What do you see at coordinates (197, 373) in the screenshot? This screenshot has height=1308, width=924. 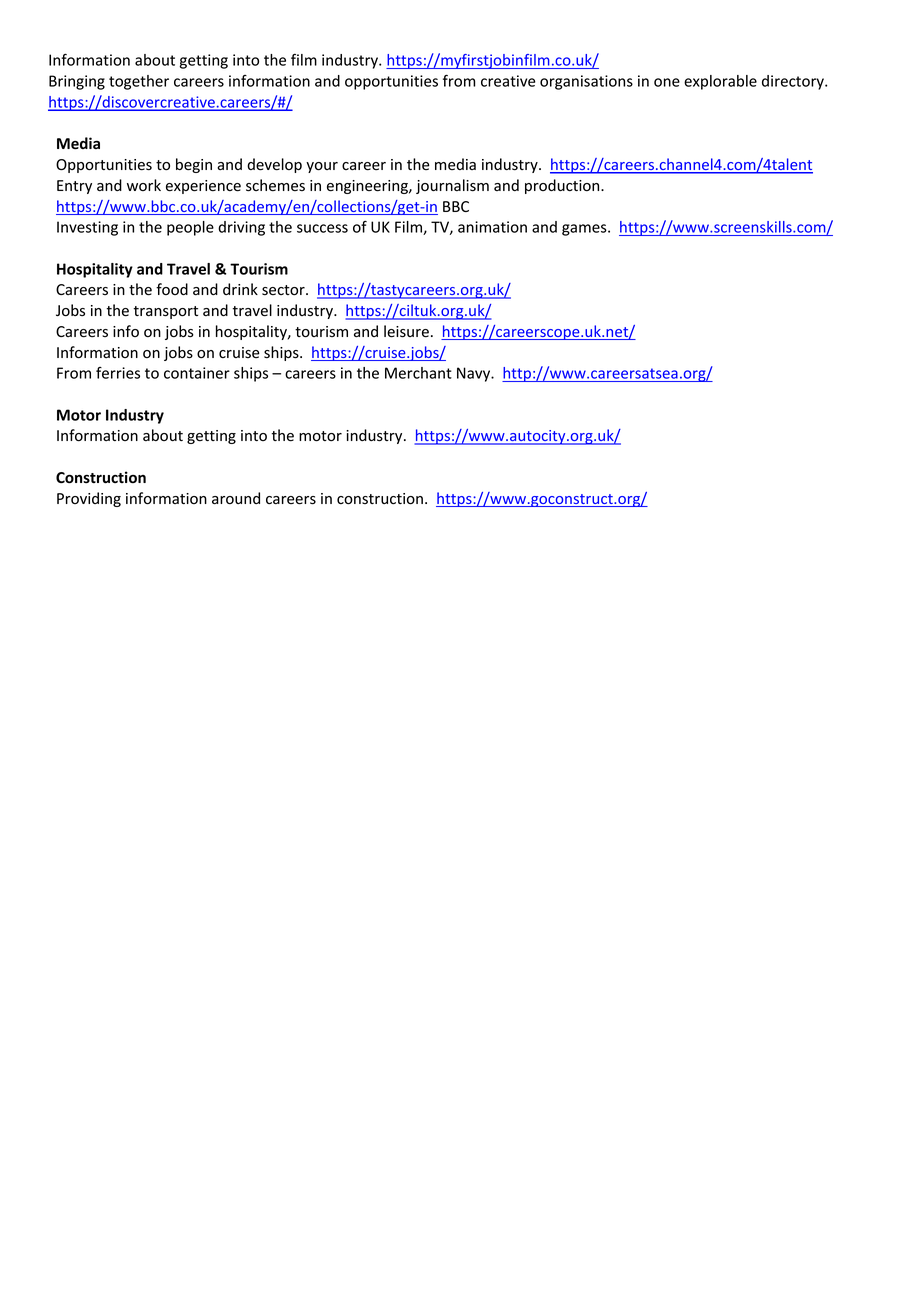 I see `container` at bounding box center [197, 373].
